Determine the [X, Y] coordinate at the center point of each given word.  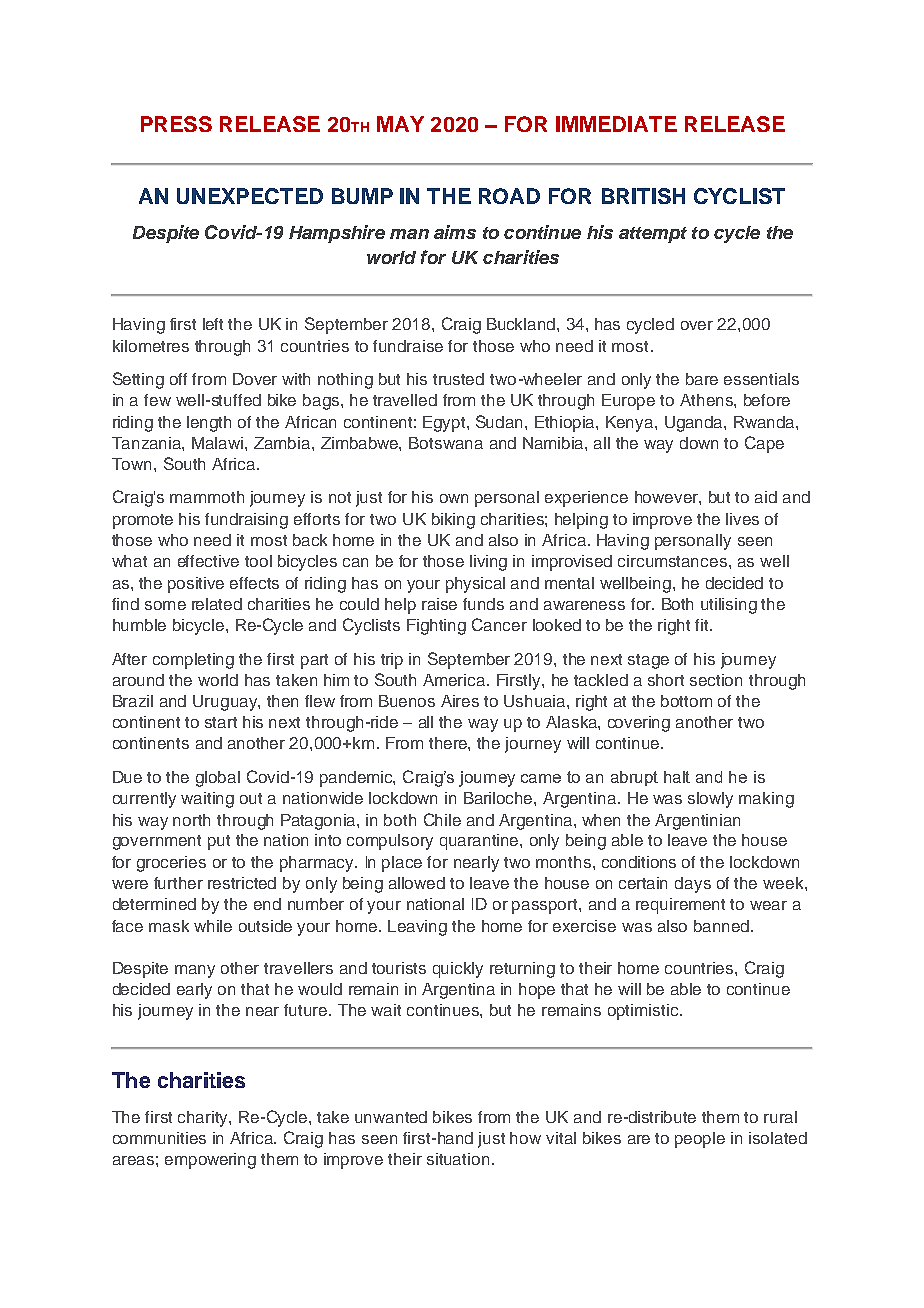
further [178, 883]
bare [702, 379]
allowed [417, 883]
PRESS [176, 124]
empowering [210, 1161]
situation [458, 1159]
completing [193, 661]
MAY [400, 124]
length [209, 424]
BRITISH [643, 196]
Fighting [436, 627]
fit [703, 625]
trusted [458, 379]
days [693, 885]
